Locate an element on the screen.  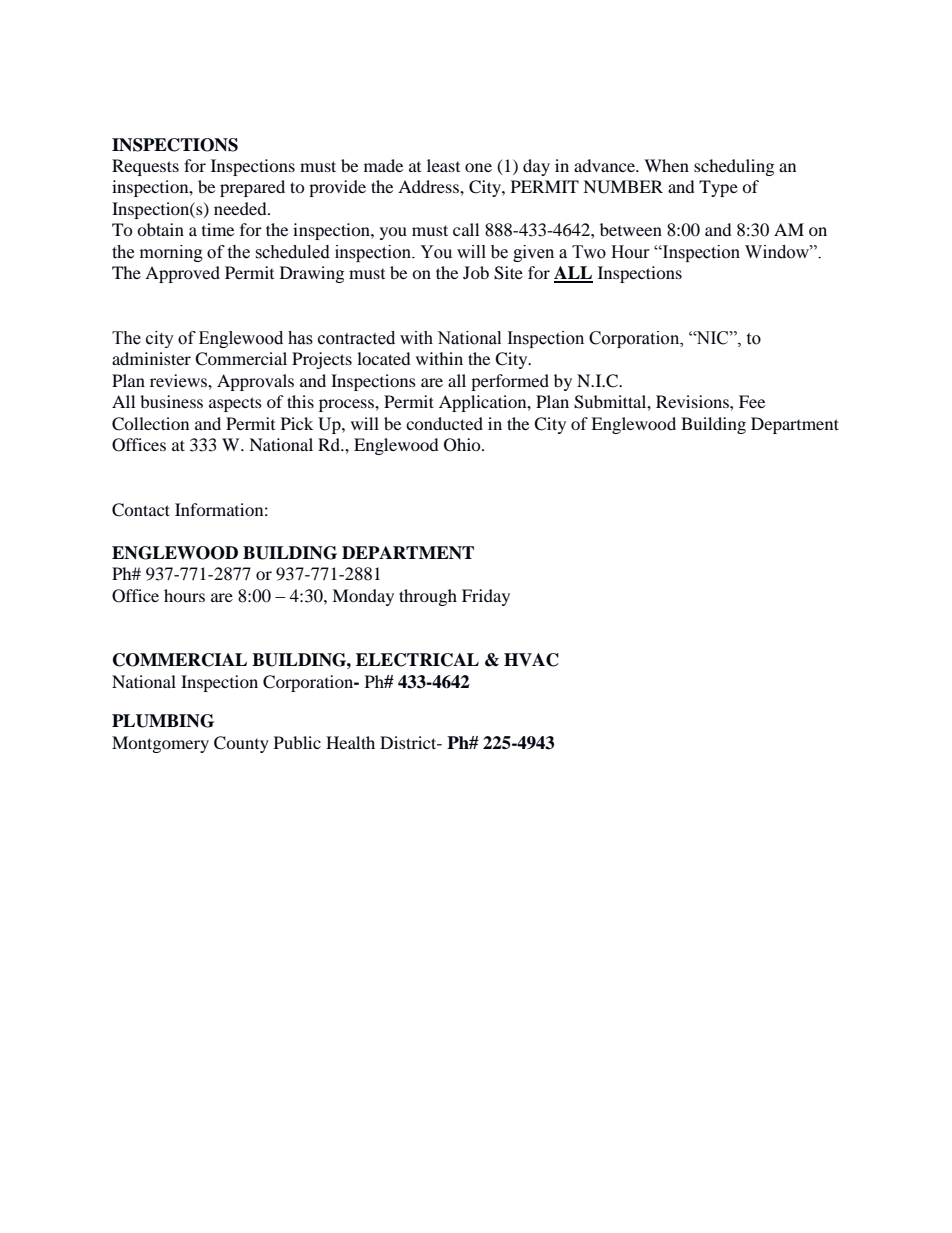
Two is located at coordinates (589, 252).
